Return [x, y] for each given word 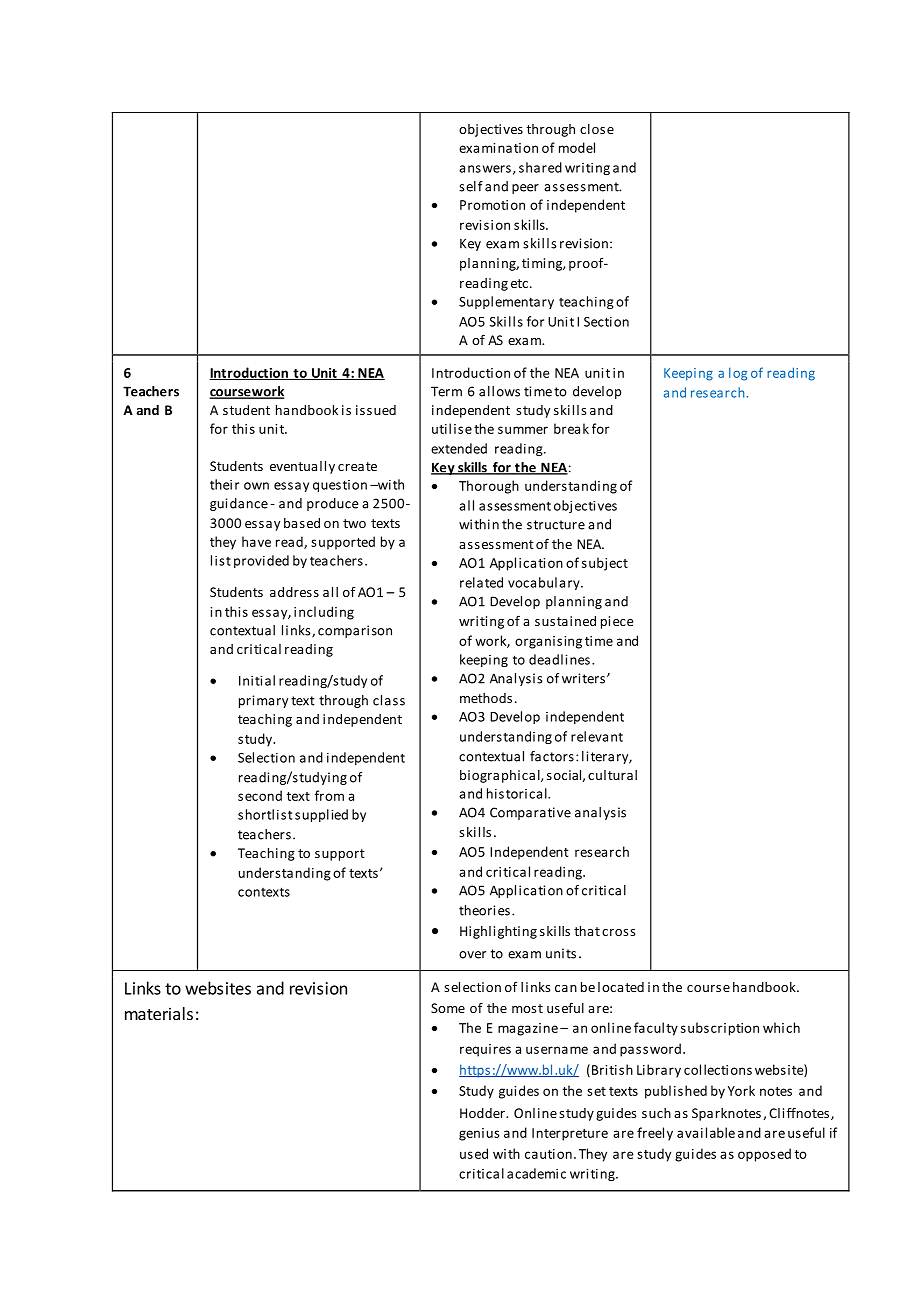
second [260, 795]
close [597, 129]
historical [518, 793]
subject [605, 564]
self [471, 186]
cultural [612, 775]
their [224, 484]
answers [485, 169]
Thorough [489, 487]
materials [159, 1013]
